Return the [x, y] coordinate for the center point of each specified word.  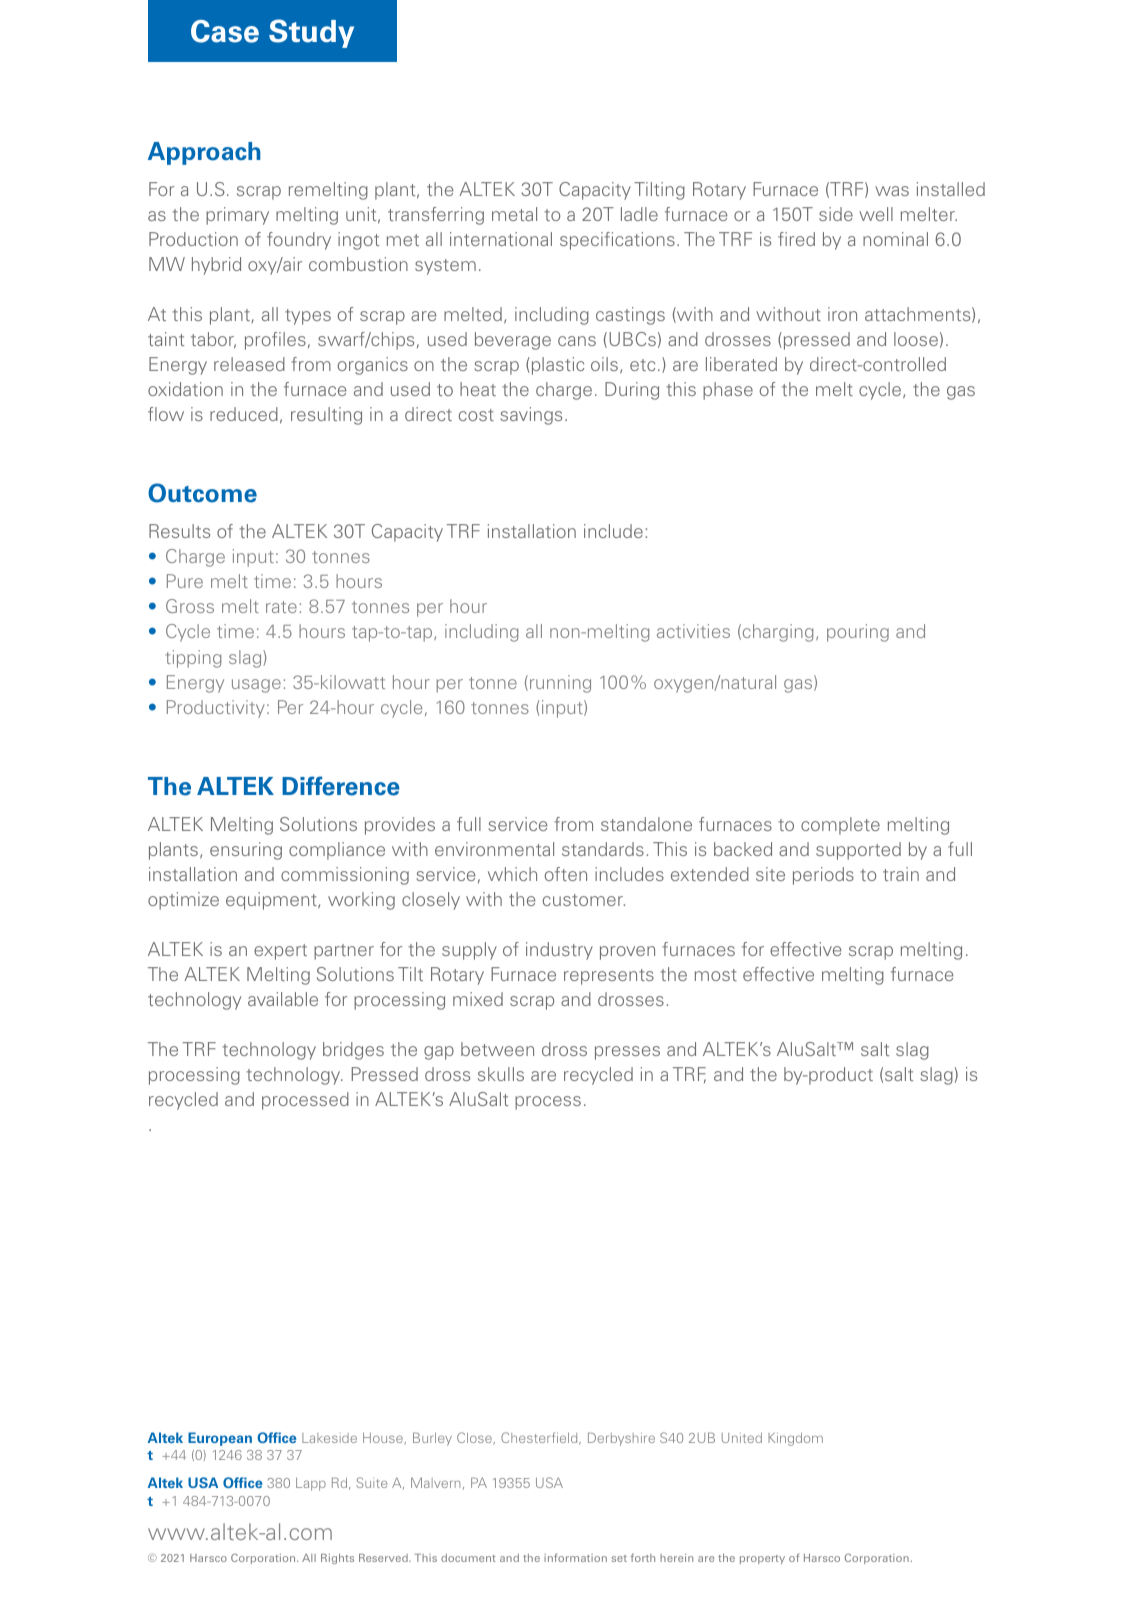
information [575, 1557]
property [762, 1559]
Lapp [311, 1484]
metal [514, 214]
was [892, 191]
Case [225, 31]
